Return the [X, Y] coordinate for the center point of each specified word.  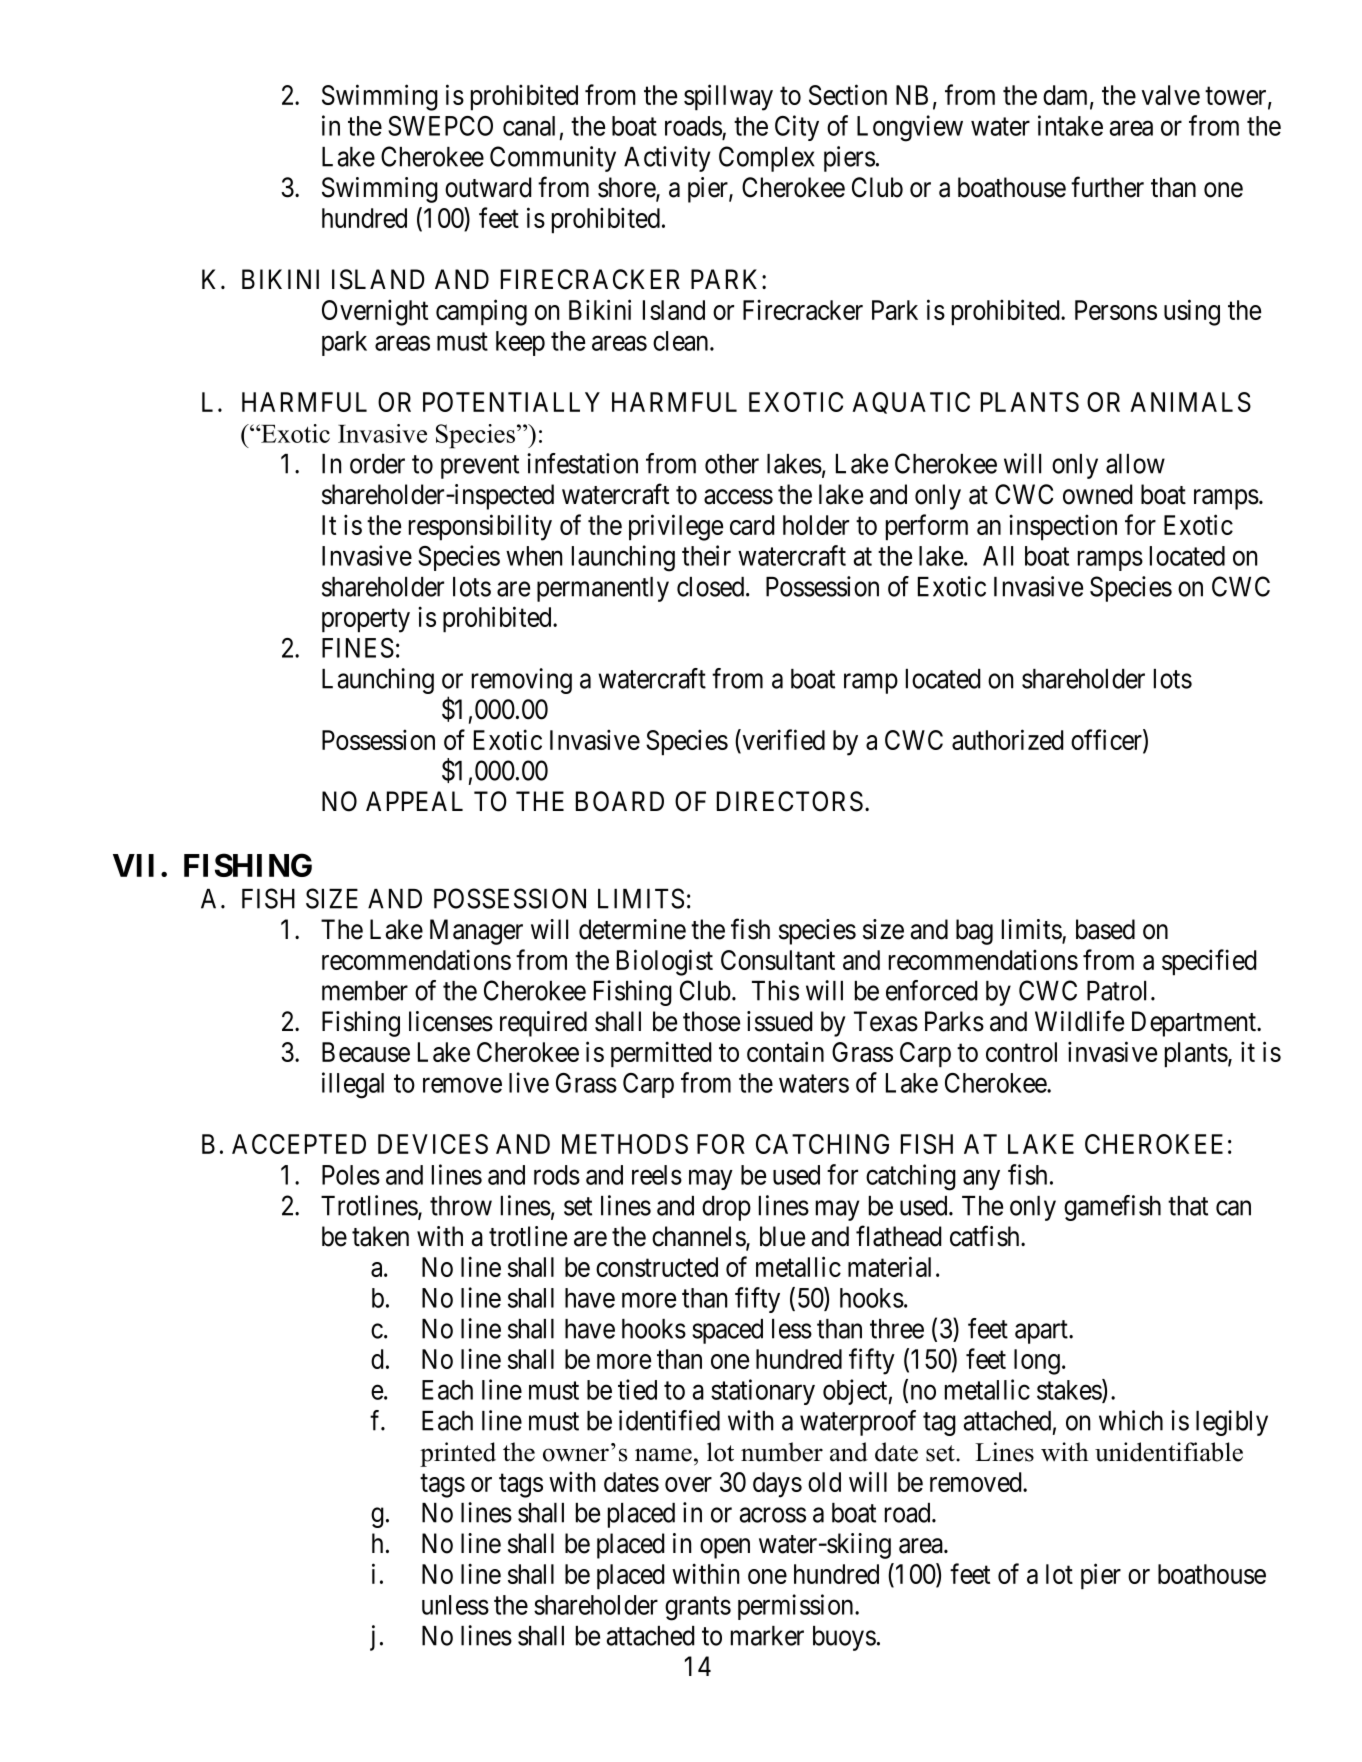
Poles [351, 1175]
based [1105, 929]
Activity [667, 159]
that [1188, 1206]
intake [1070, 125]
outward [488, 187]
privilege [676, 527]
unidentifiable [1169, 1452]
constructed [657, 1267]
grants [698, 1609]
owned [1098, 494]
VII [133, 865]
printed [458, 1454]
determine [632, 929]
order [377, 464]
